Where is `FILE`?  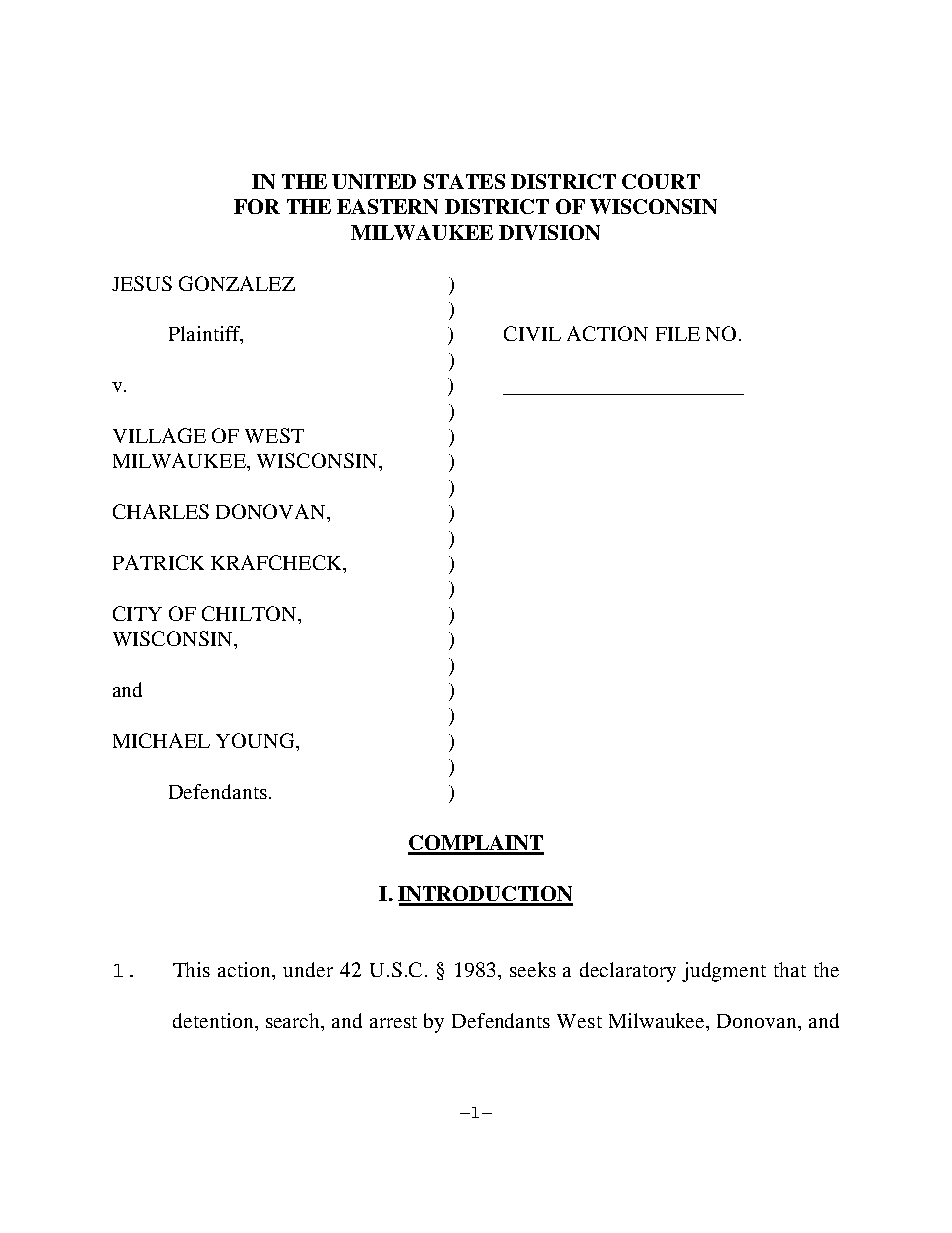
FILE is located at coordinates (678, 334).
